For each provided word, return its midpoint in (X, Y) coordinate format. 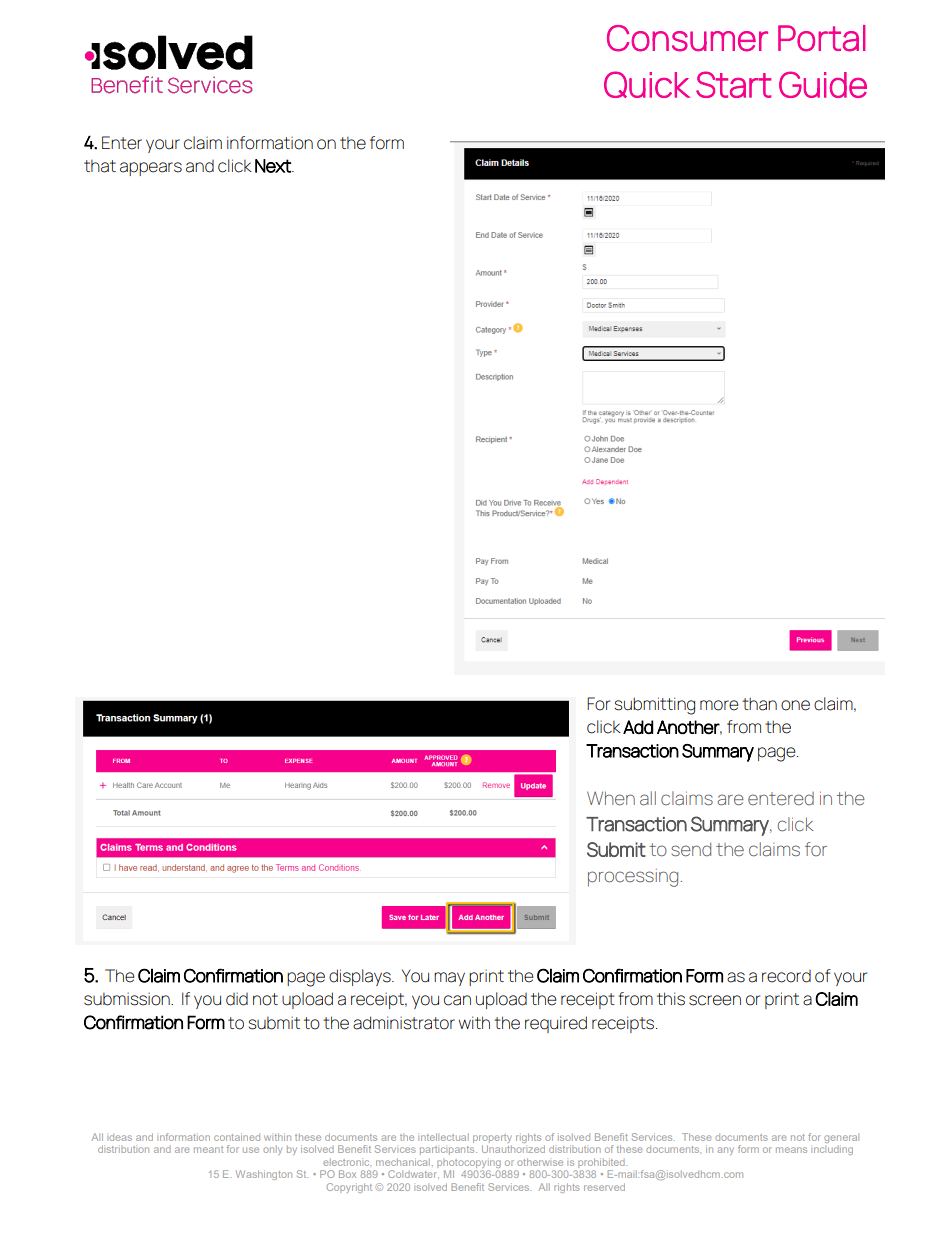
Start (734, 84)
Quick (647, 84)
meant (208, 1150)
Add (638, 727)
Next (274, 166)
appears (151, 169)
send (691, 849)
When (611, 798)
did (237, 999)
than (759, 704)
